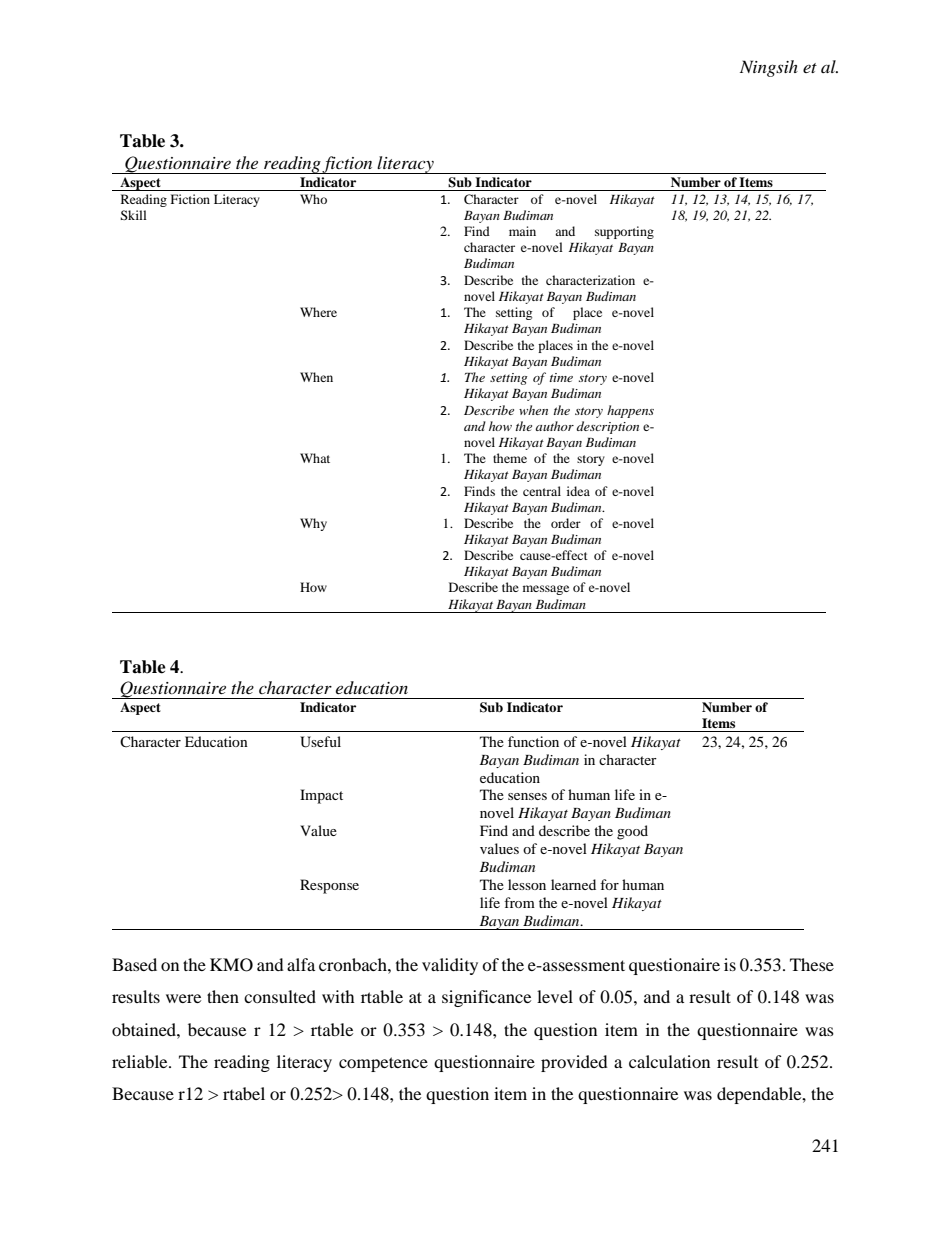 This screenshot has width=952, height=1233. What do you see at coordinates (624, 232) in the screenshot?
I see `supporting` at bounding box center [624, 232].
